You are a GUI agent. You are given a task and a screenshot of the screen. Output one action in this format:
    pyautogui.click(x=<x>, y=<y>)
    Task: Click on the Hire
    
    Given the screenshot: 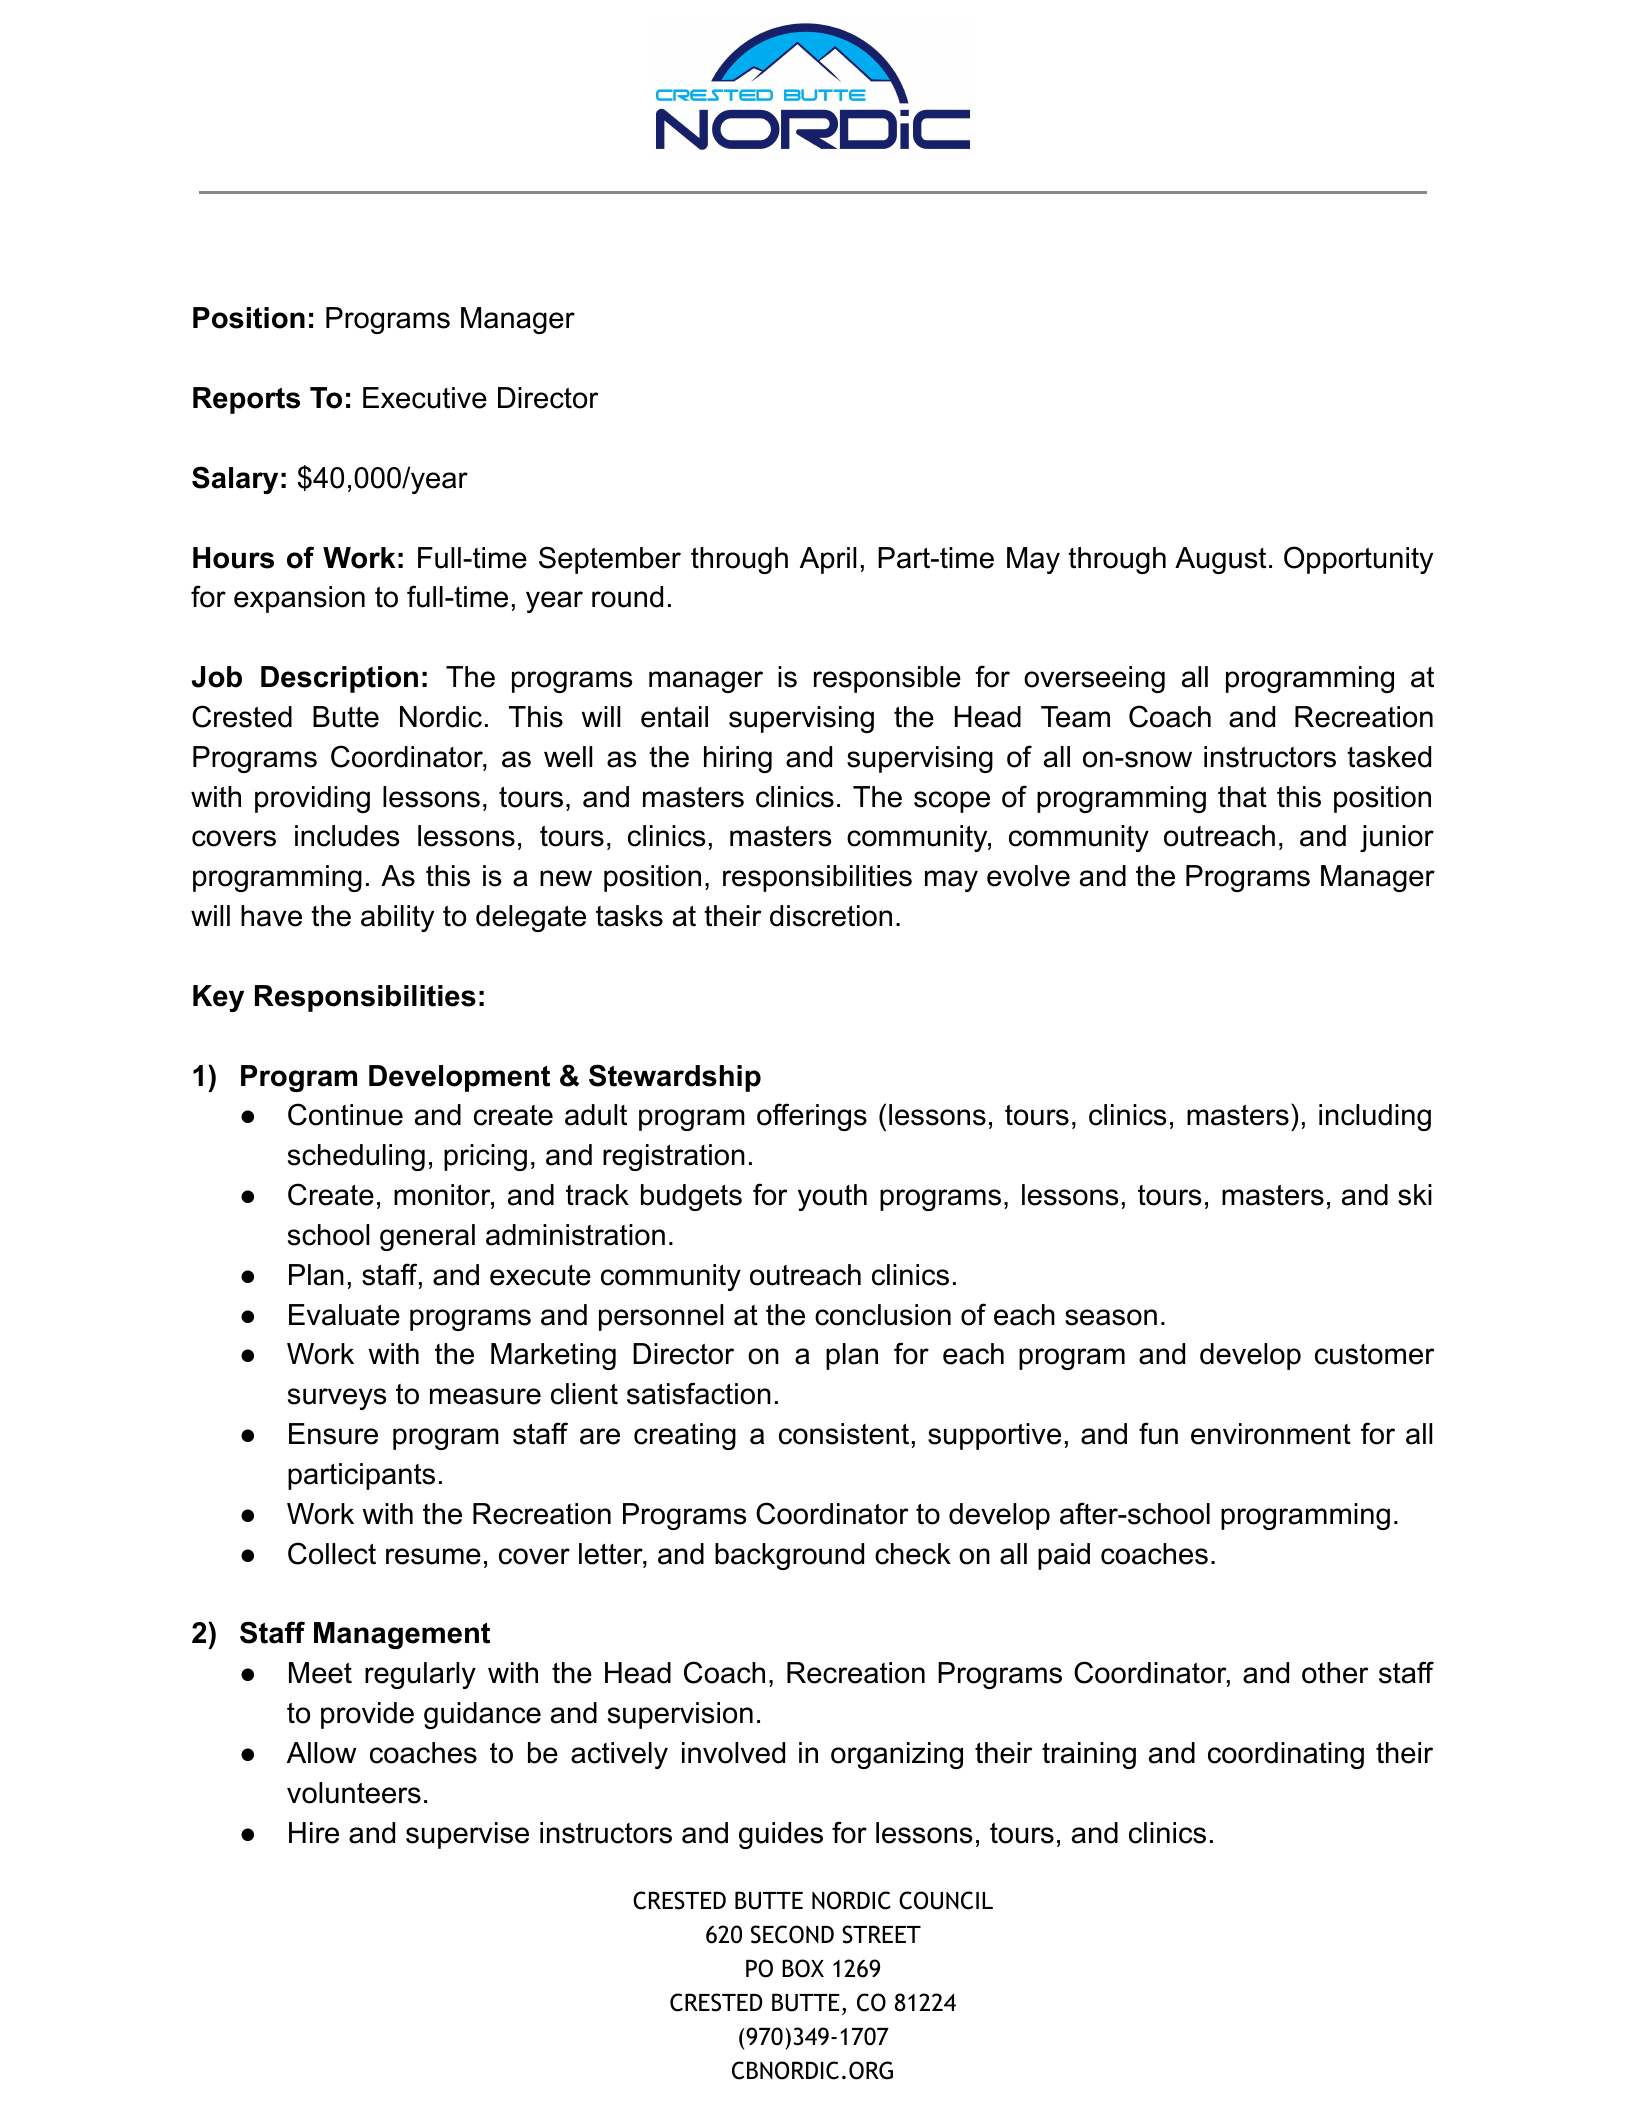 What is the action you would take?
    pyautogui.click(x=314, y=1833)
